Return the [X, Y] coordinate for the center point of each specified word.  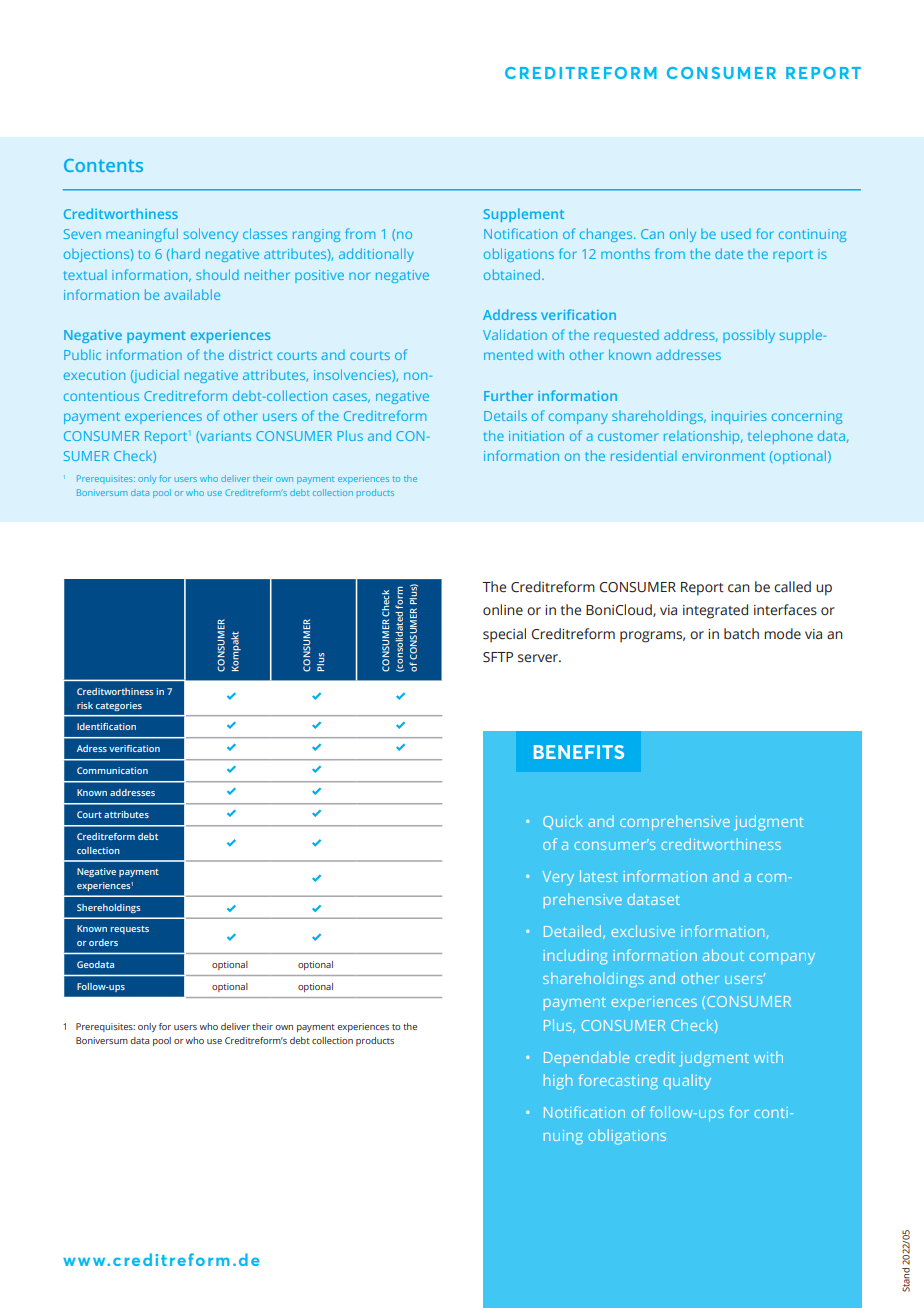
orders [103, 942]
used [736, 234]
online [503, 610]
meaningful [142, 235]
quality [687, 1082]
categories [119, 706]
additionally [376, 255]
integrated [715, 611]
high [558, 1082]
